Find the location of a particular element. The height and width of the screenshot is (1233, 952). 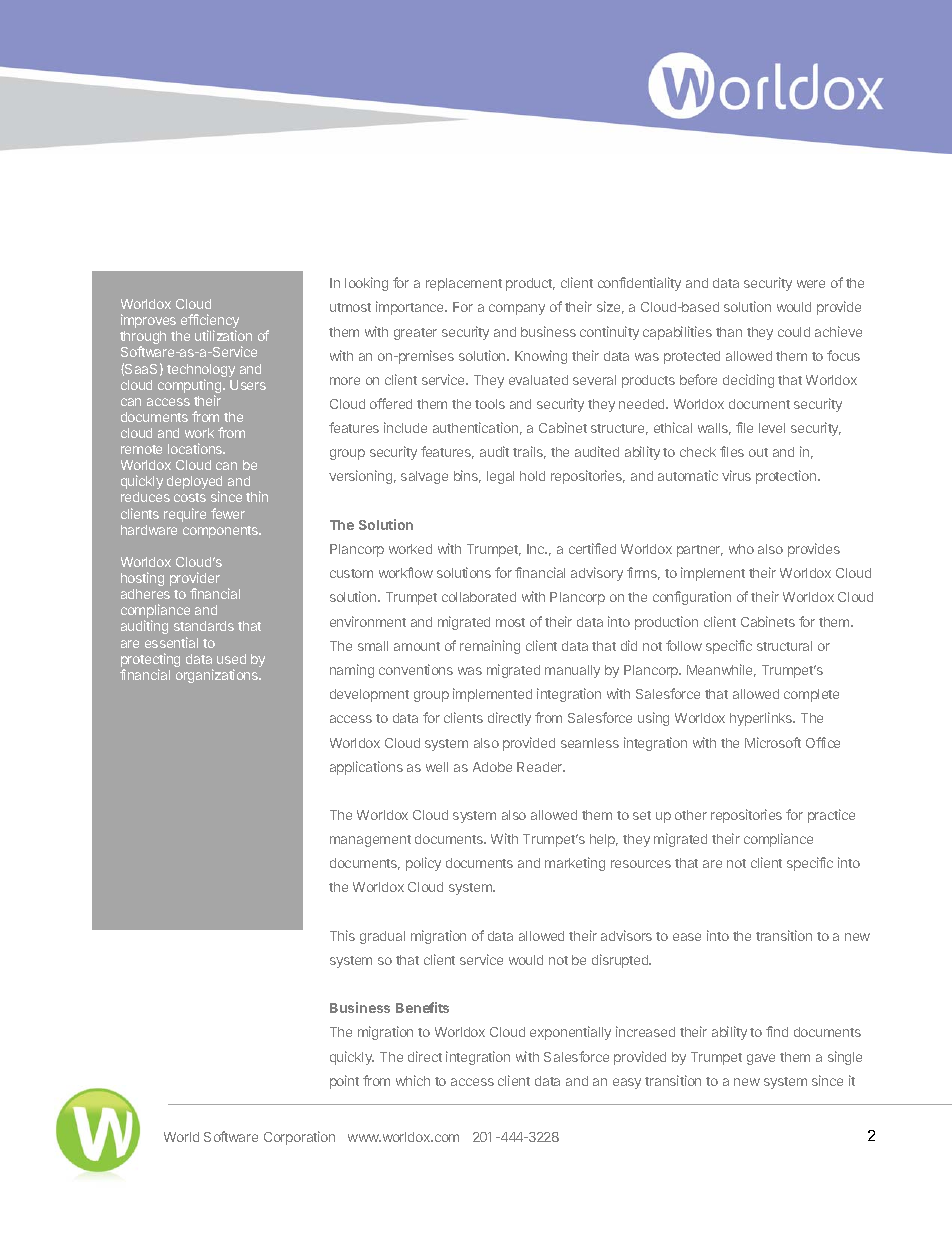

protection is located at coordinates (787, 477).
